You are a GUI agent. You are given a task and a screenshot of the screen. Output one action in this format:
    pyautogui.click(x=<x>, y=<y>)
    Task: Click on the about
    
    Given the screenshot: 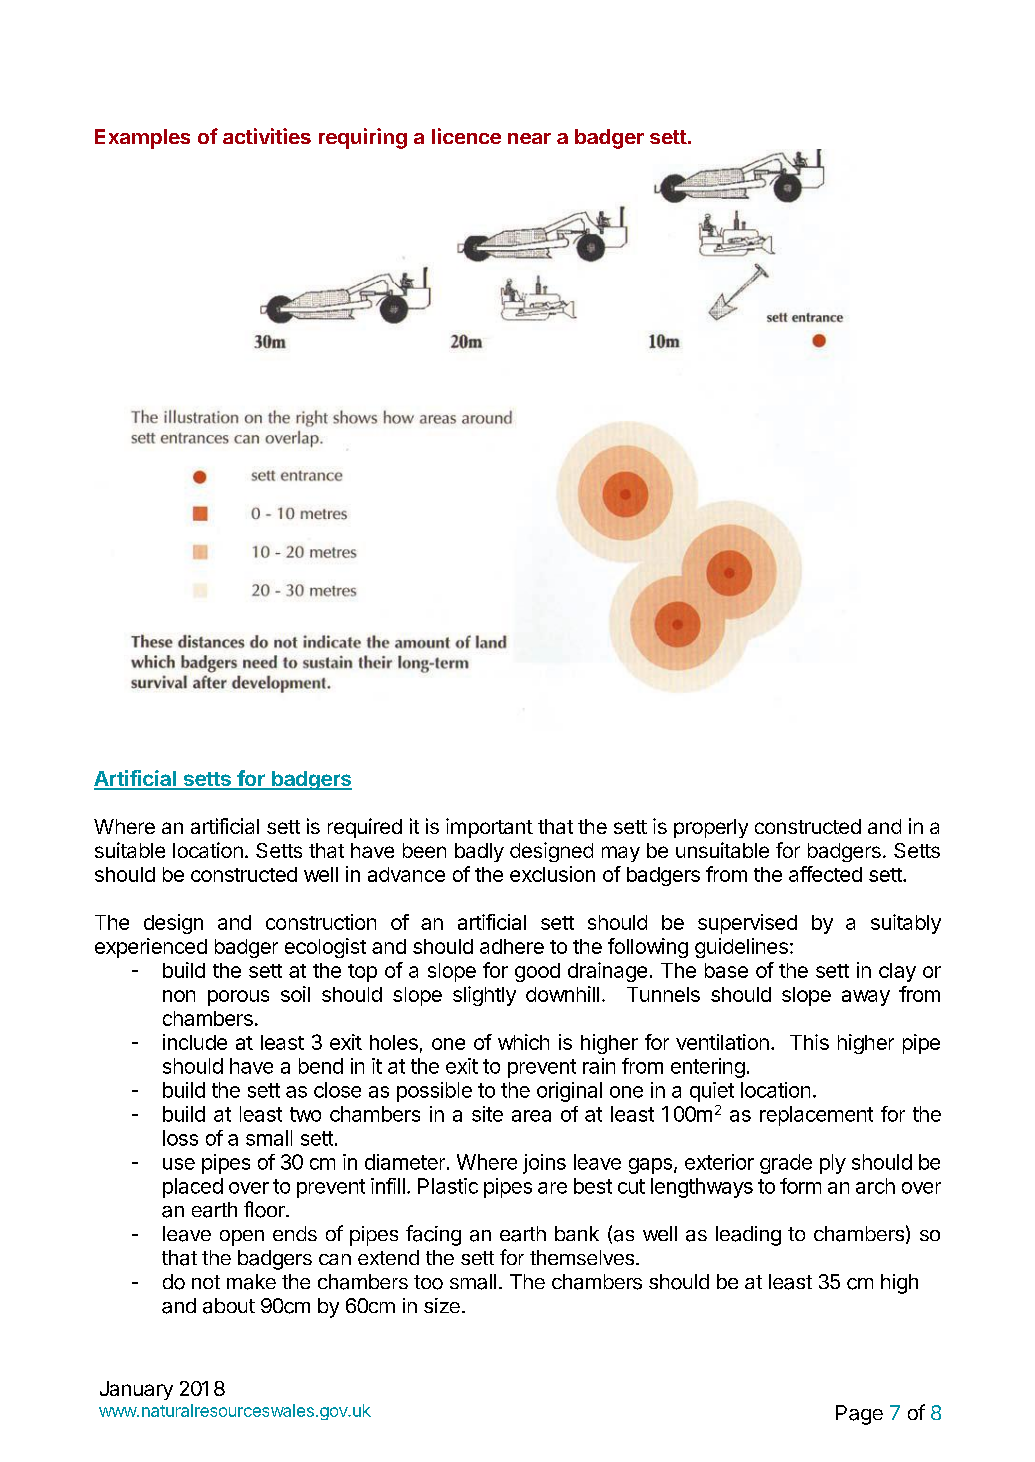 What is the action you would take?
    pyautogui.click(x=229, y=1306)
